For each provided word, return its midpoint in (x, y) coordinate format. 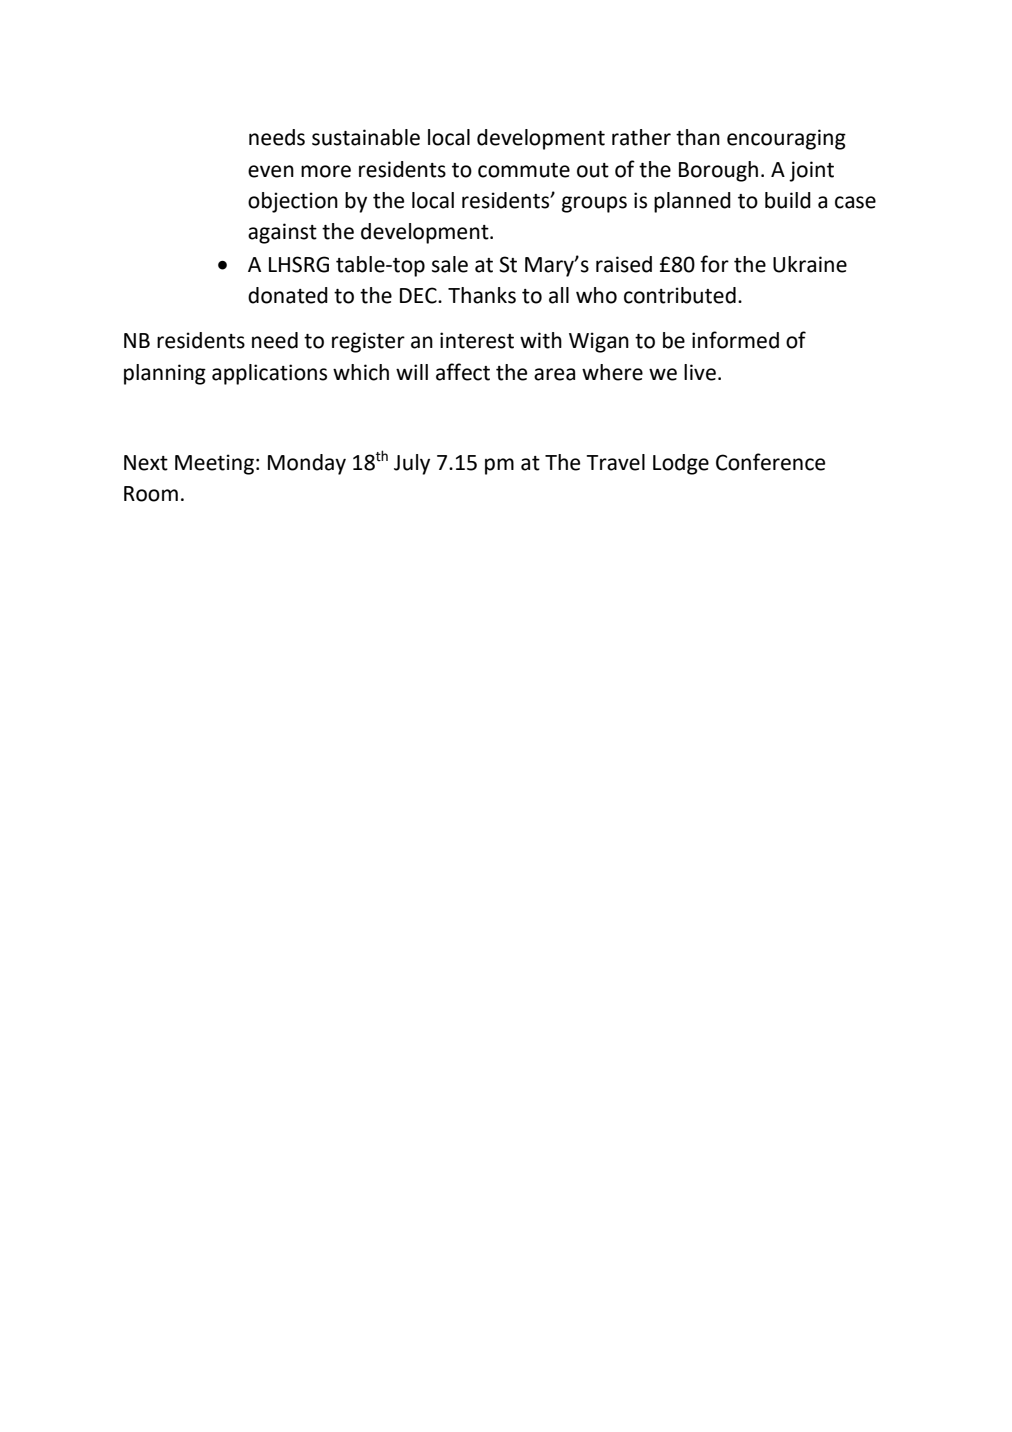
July (412, 464)
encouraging (786, 139)
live (700, 372)
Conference (770, 462)
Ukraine (810, 264)
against (282, 233)
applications (269, 374)
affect (463, 372)
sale (450, 264)
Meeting (214, 464)
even (271, 171)
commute (524, 170)
